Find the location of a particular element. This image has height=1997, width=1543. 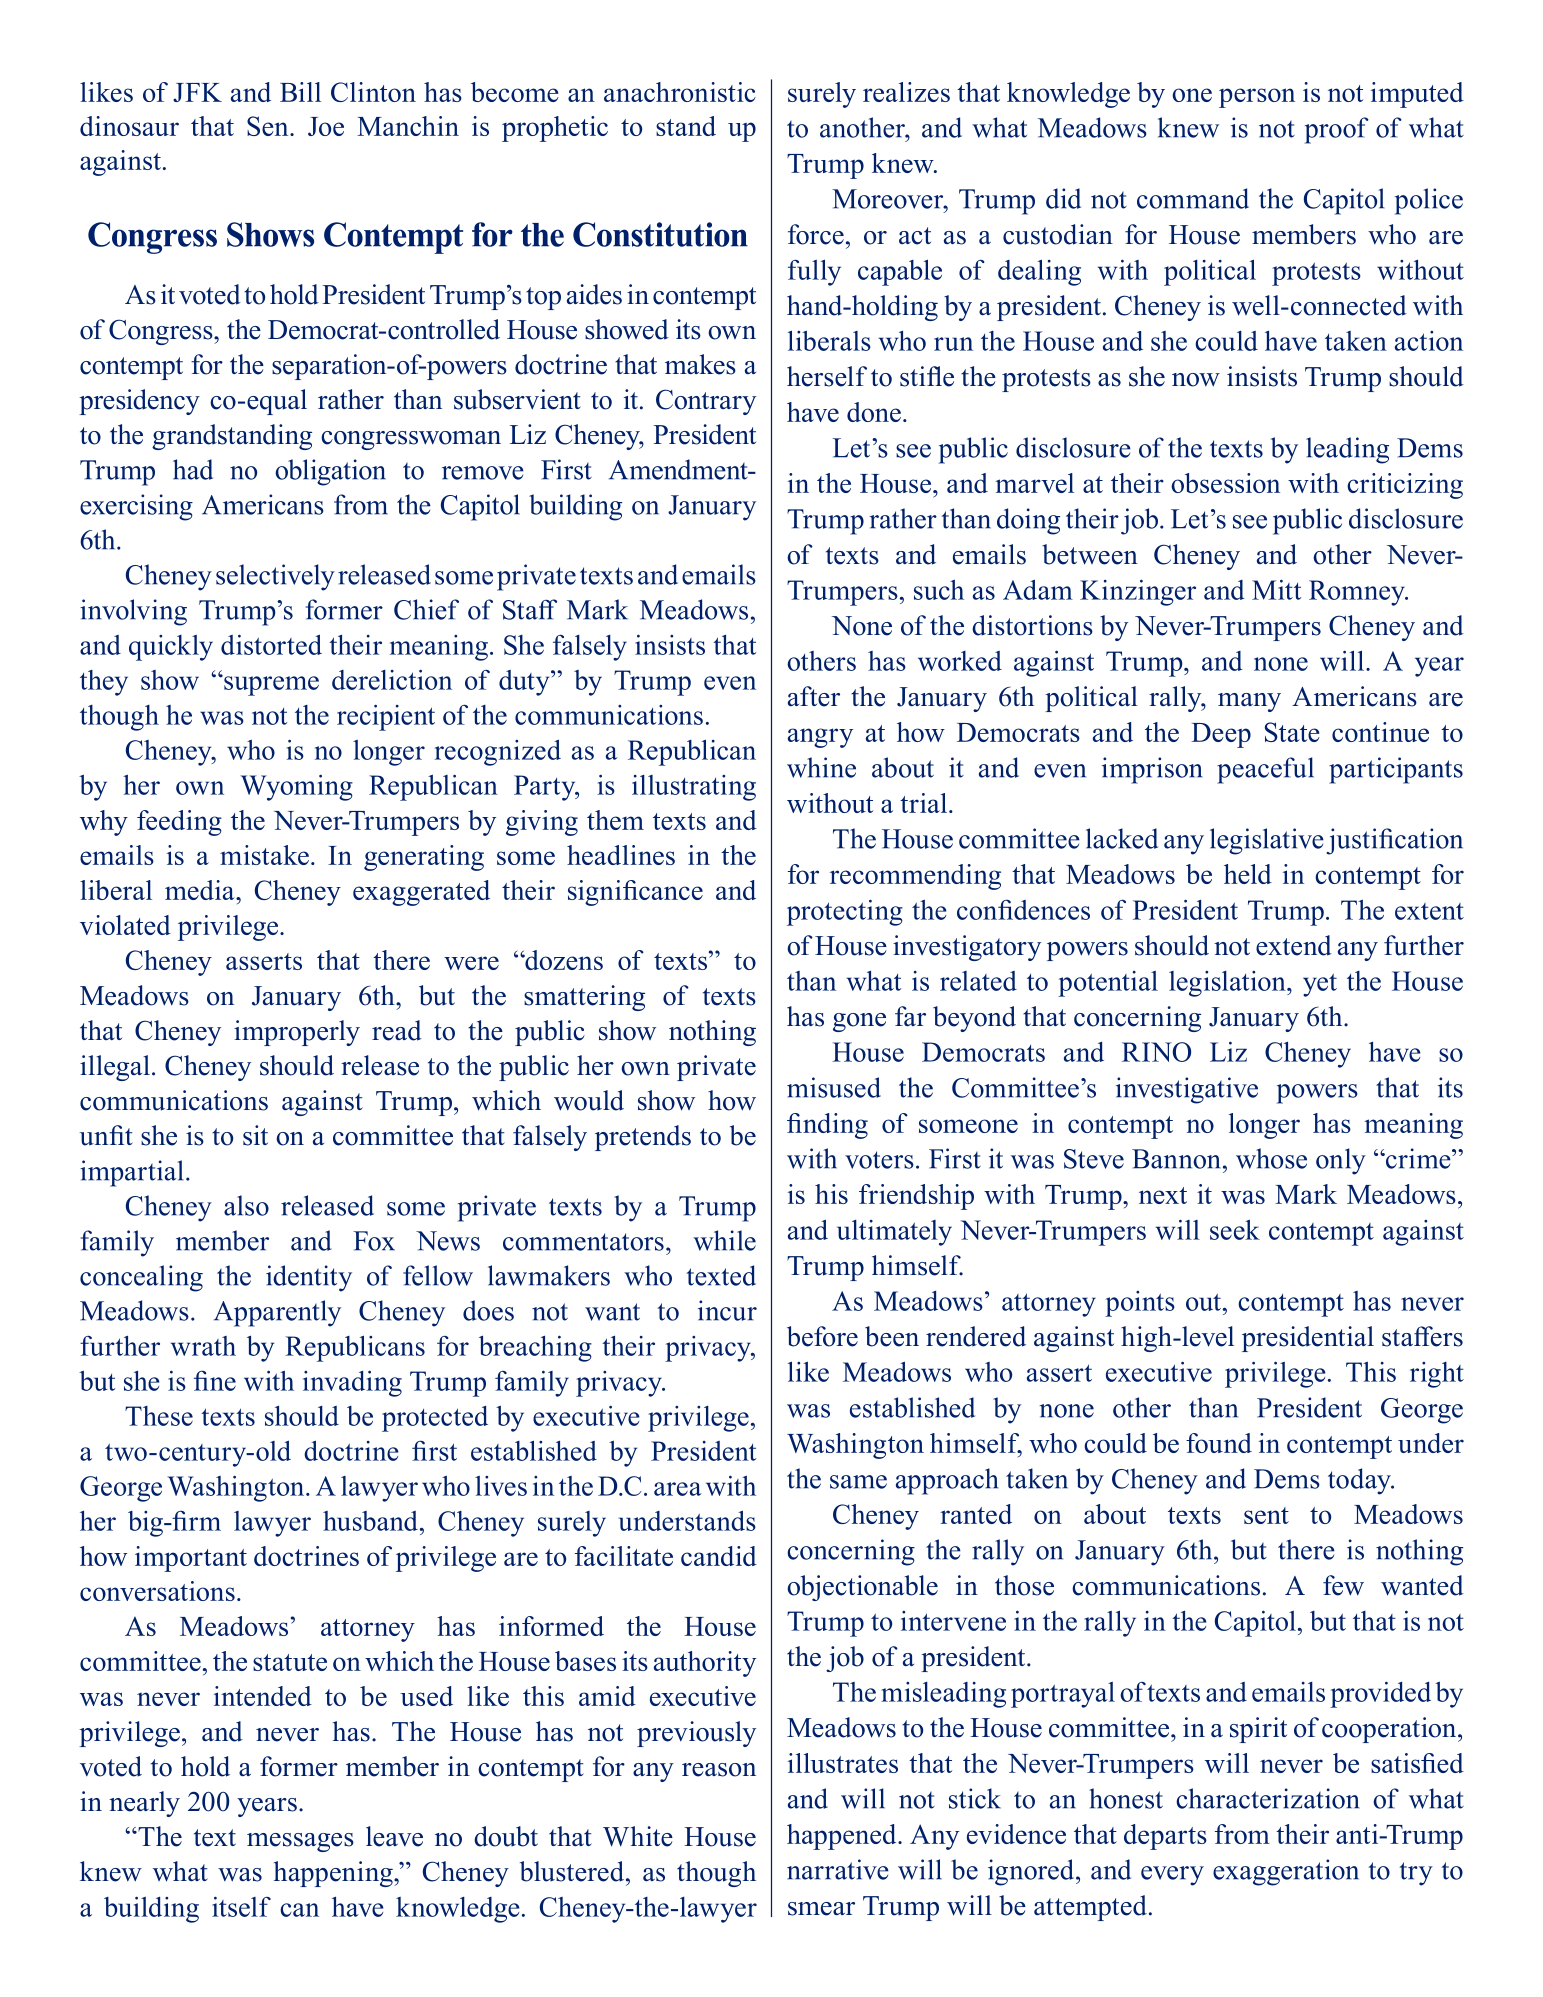

supreme is located at coordinates (270, 685).
